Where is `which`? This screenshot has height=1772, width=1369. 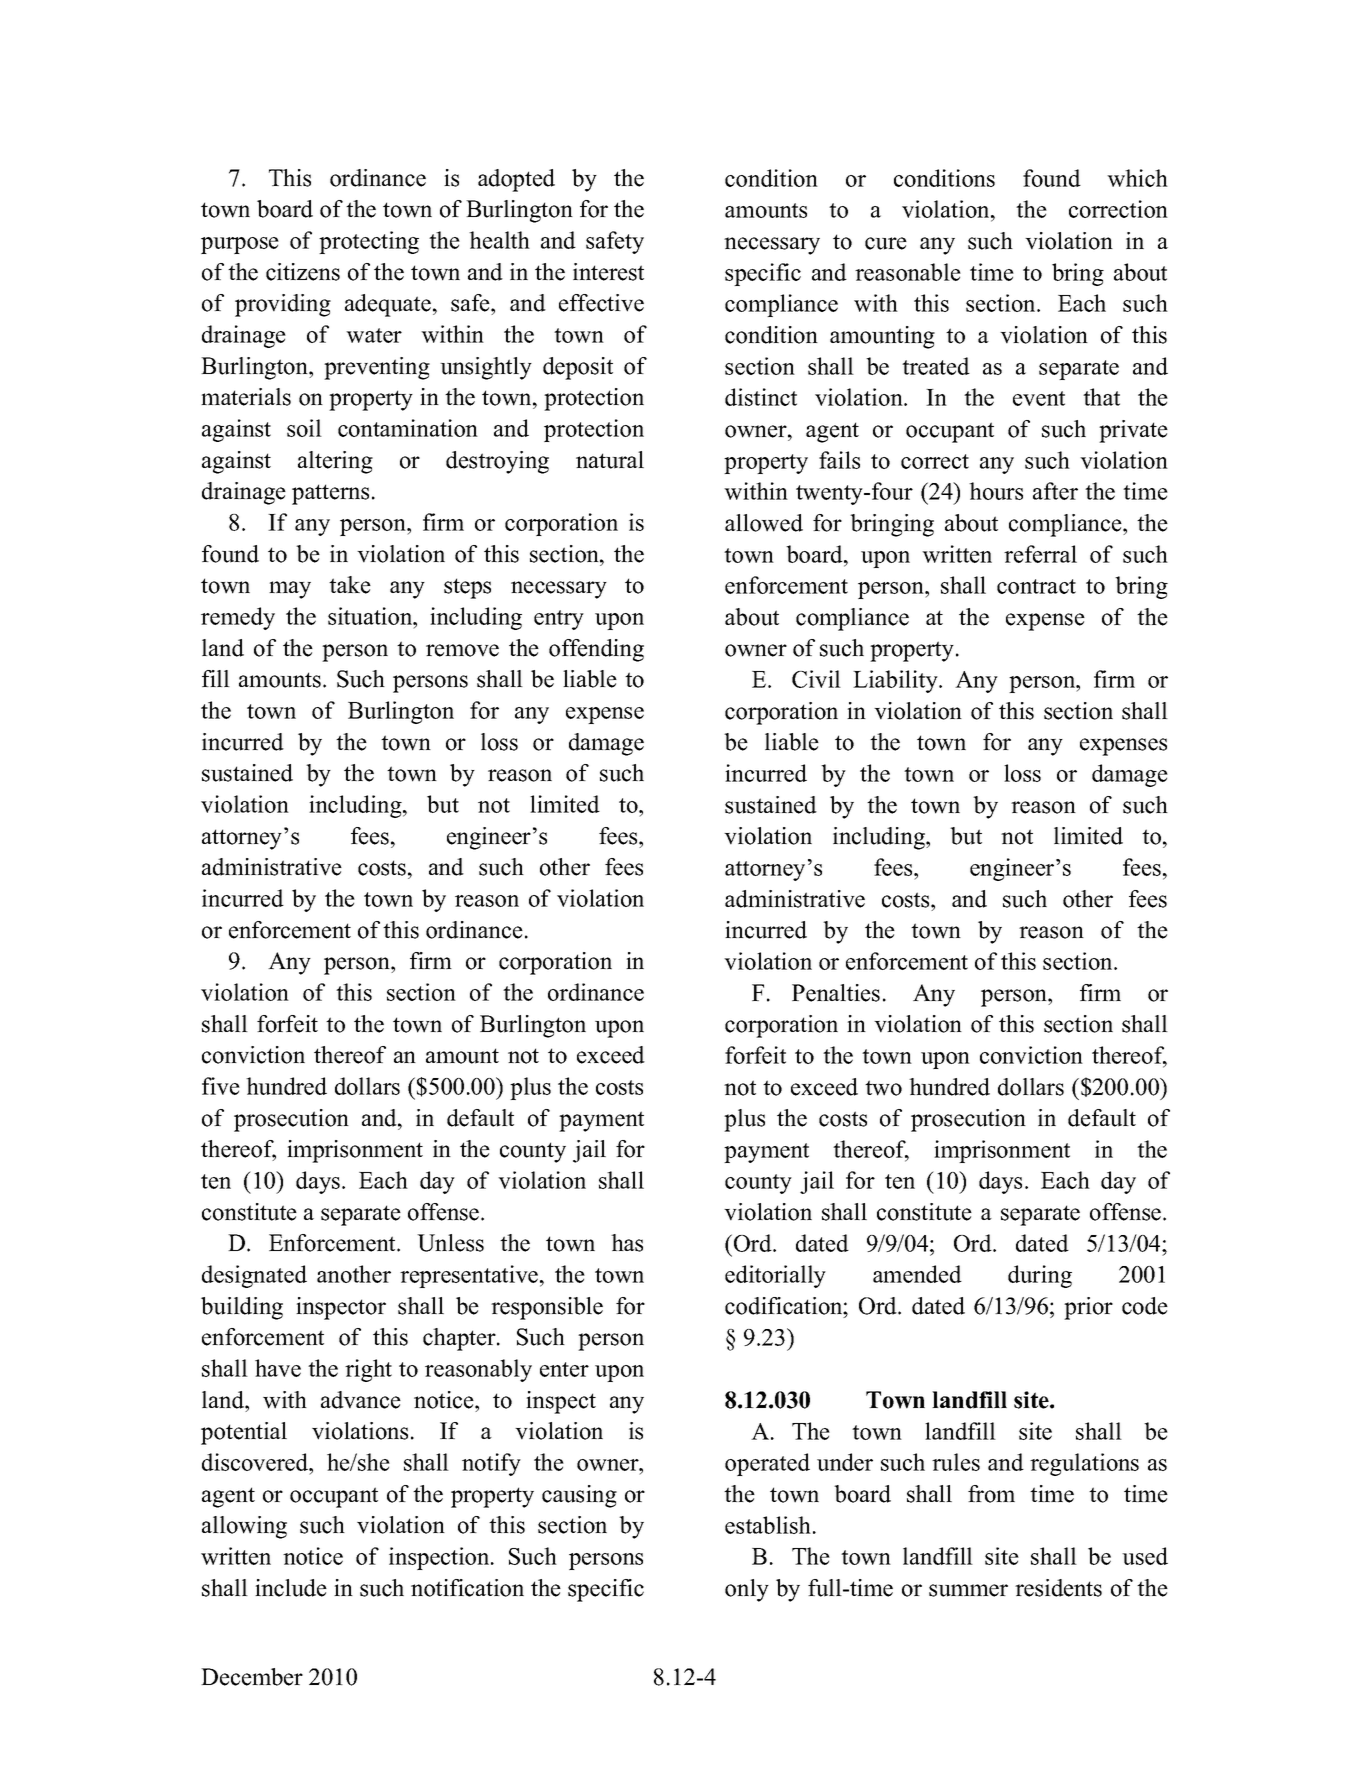 which is located at coordinates (1137, 178).
